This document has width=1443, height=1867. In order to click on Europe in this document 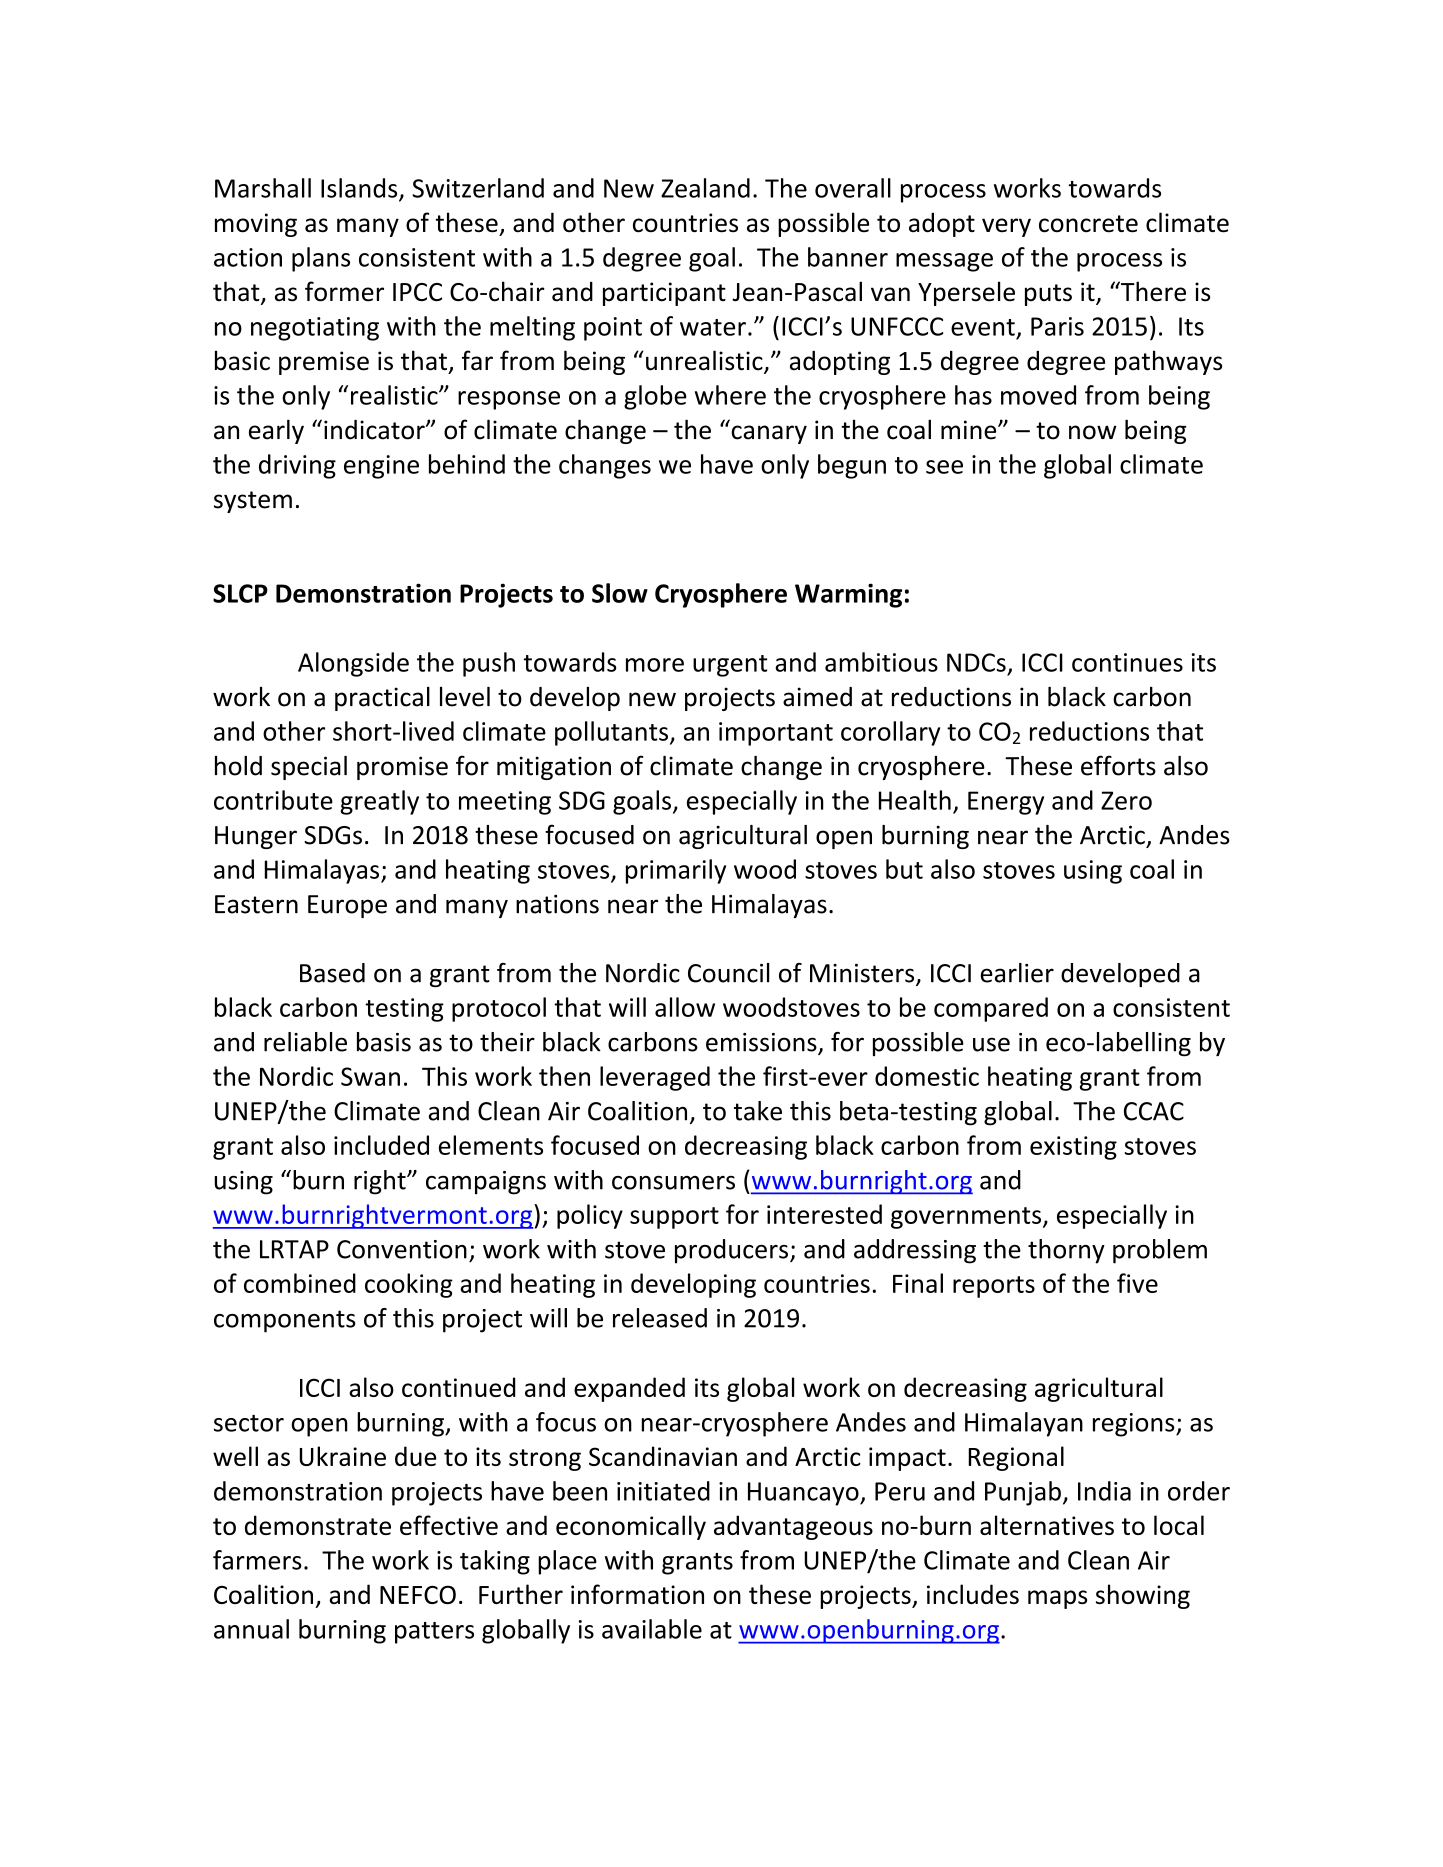, I will do `click(347, 906)`.
